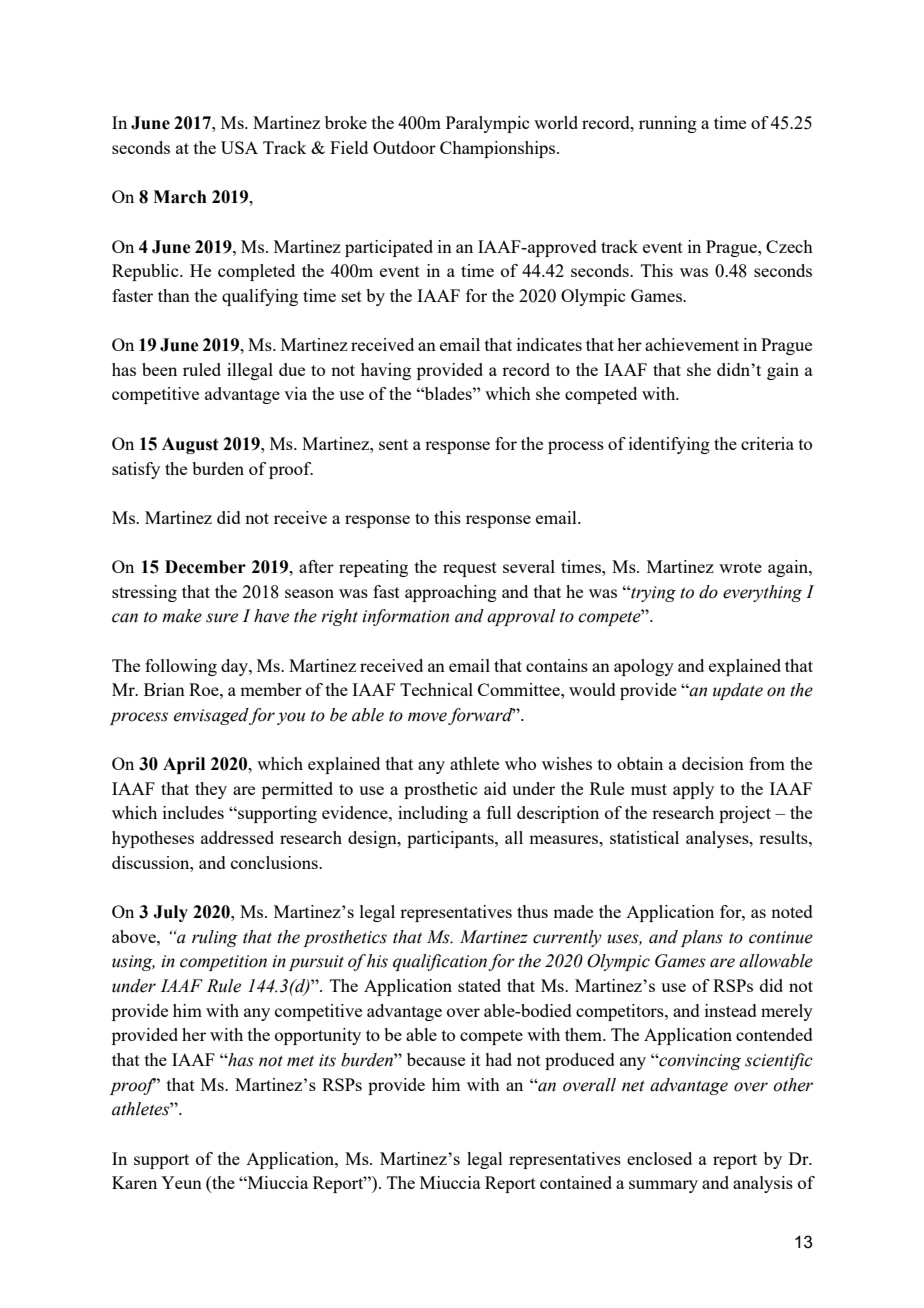 Image resolution: width=924 pixels, height=1308 pixels. What do you see at coordinates (134, 1182) in the document?
I see `Karen` at bounding box center [134, 1182].
